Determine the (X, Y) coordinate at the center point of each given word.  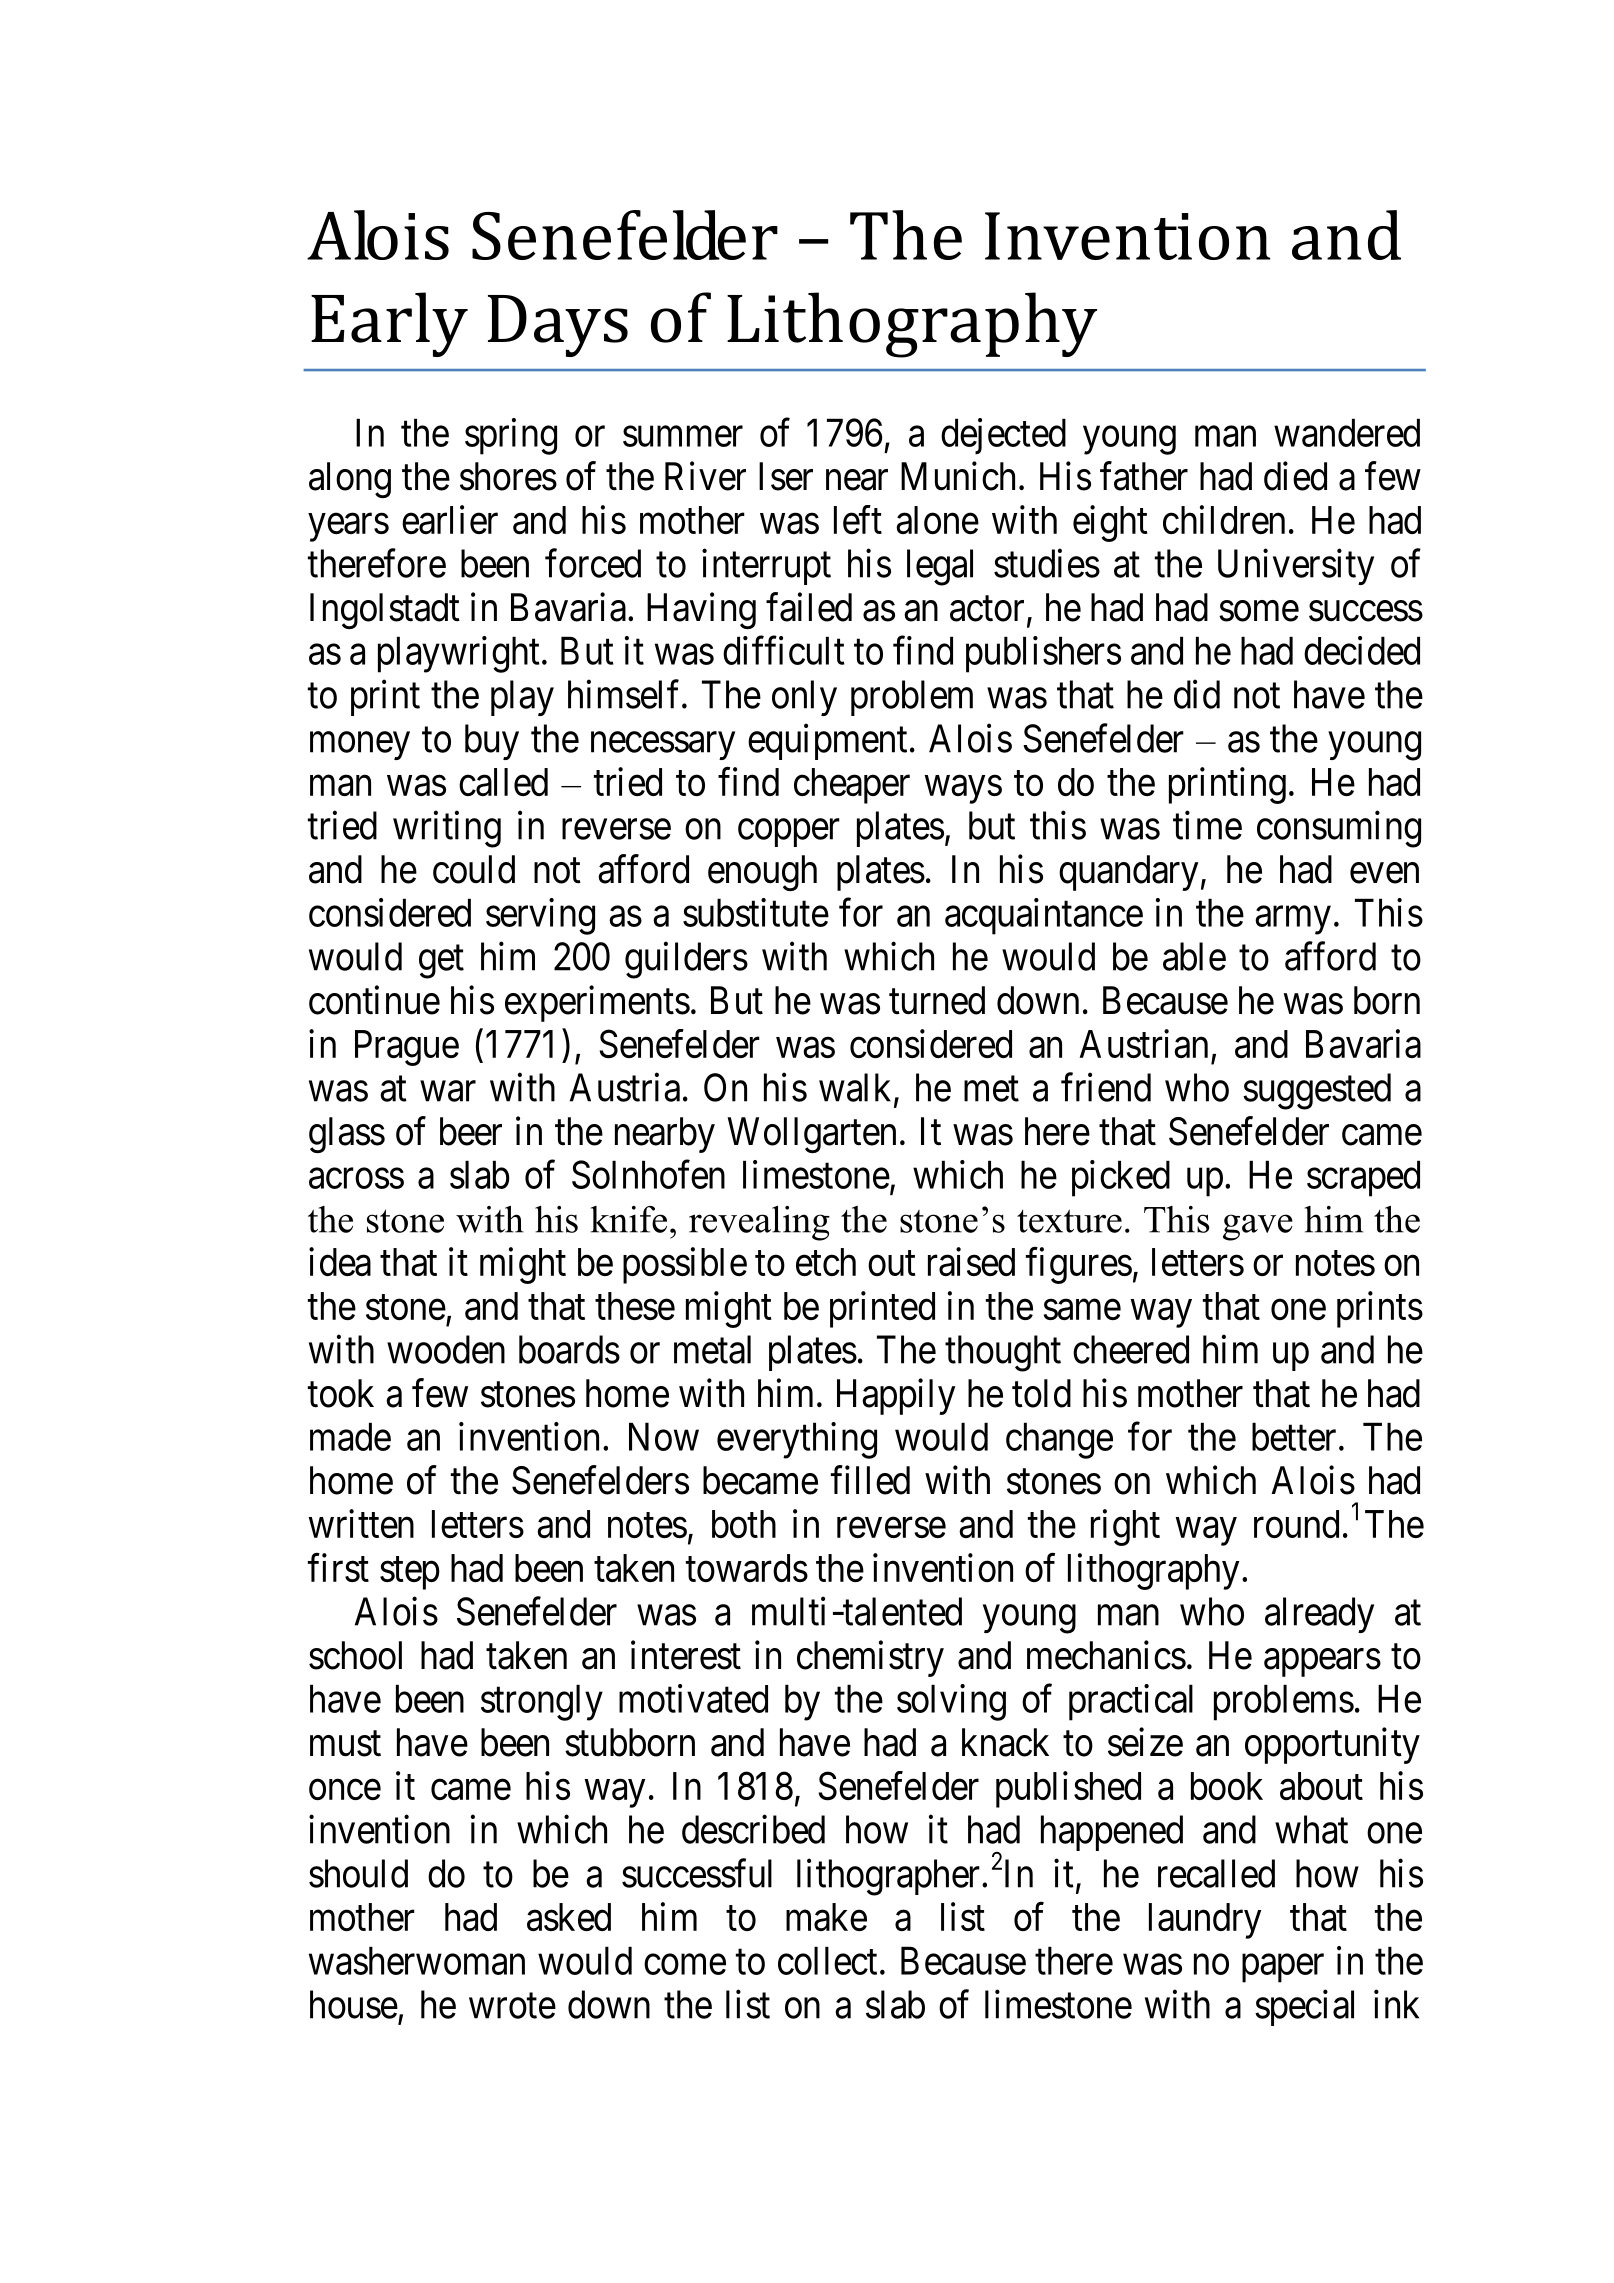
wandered (1347, 432)
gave (1258, 1227)
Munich (958, 476)
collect (827, 1960)
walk (855, 1087)
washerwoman (417, 1960)
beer (471, 1131)
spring (511, 436)
